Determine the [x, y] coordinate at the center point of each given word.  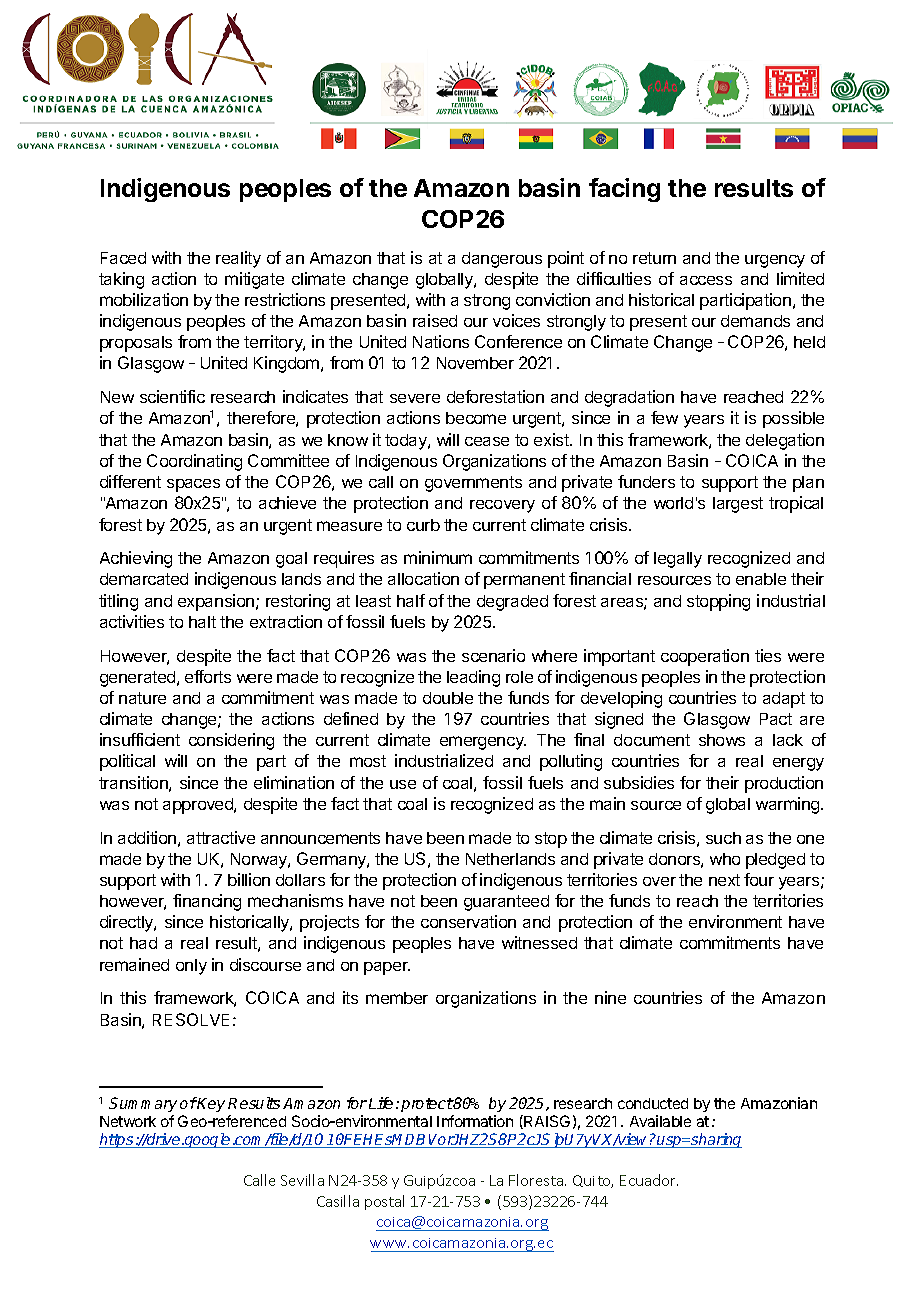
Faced [123, 258]
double [448, 698]
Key [210, 1104]
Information [475, 1121]
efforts [208, 676]
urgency [775, 261]
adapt [784, 700]
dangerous [502, 260]
